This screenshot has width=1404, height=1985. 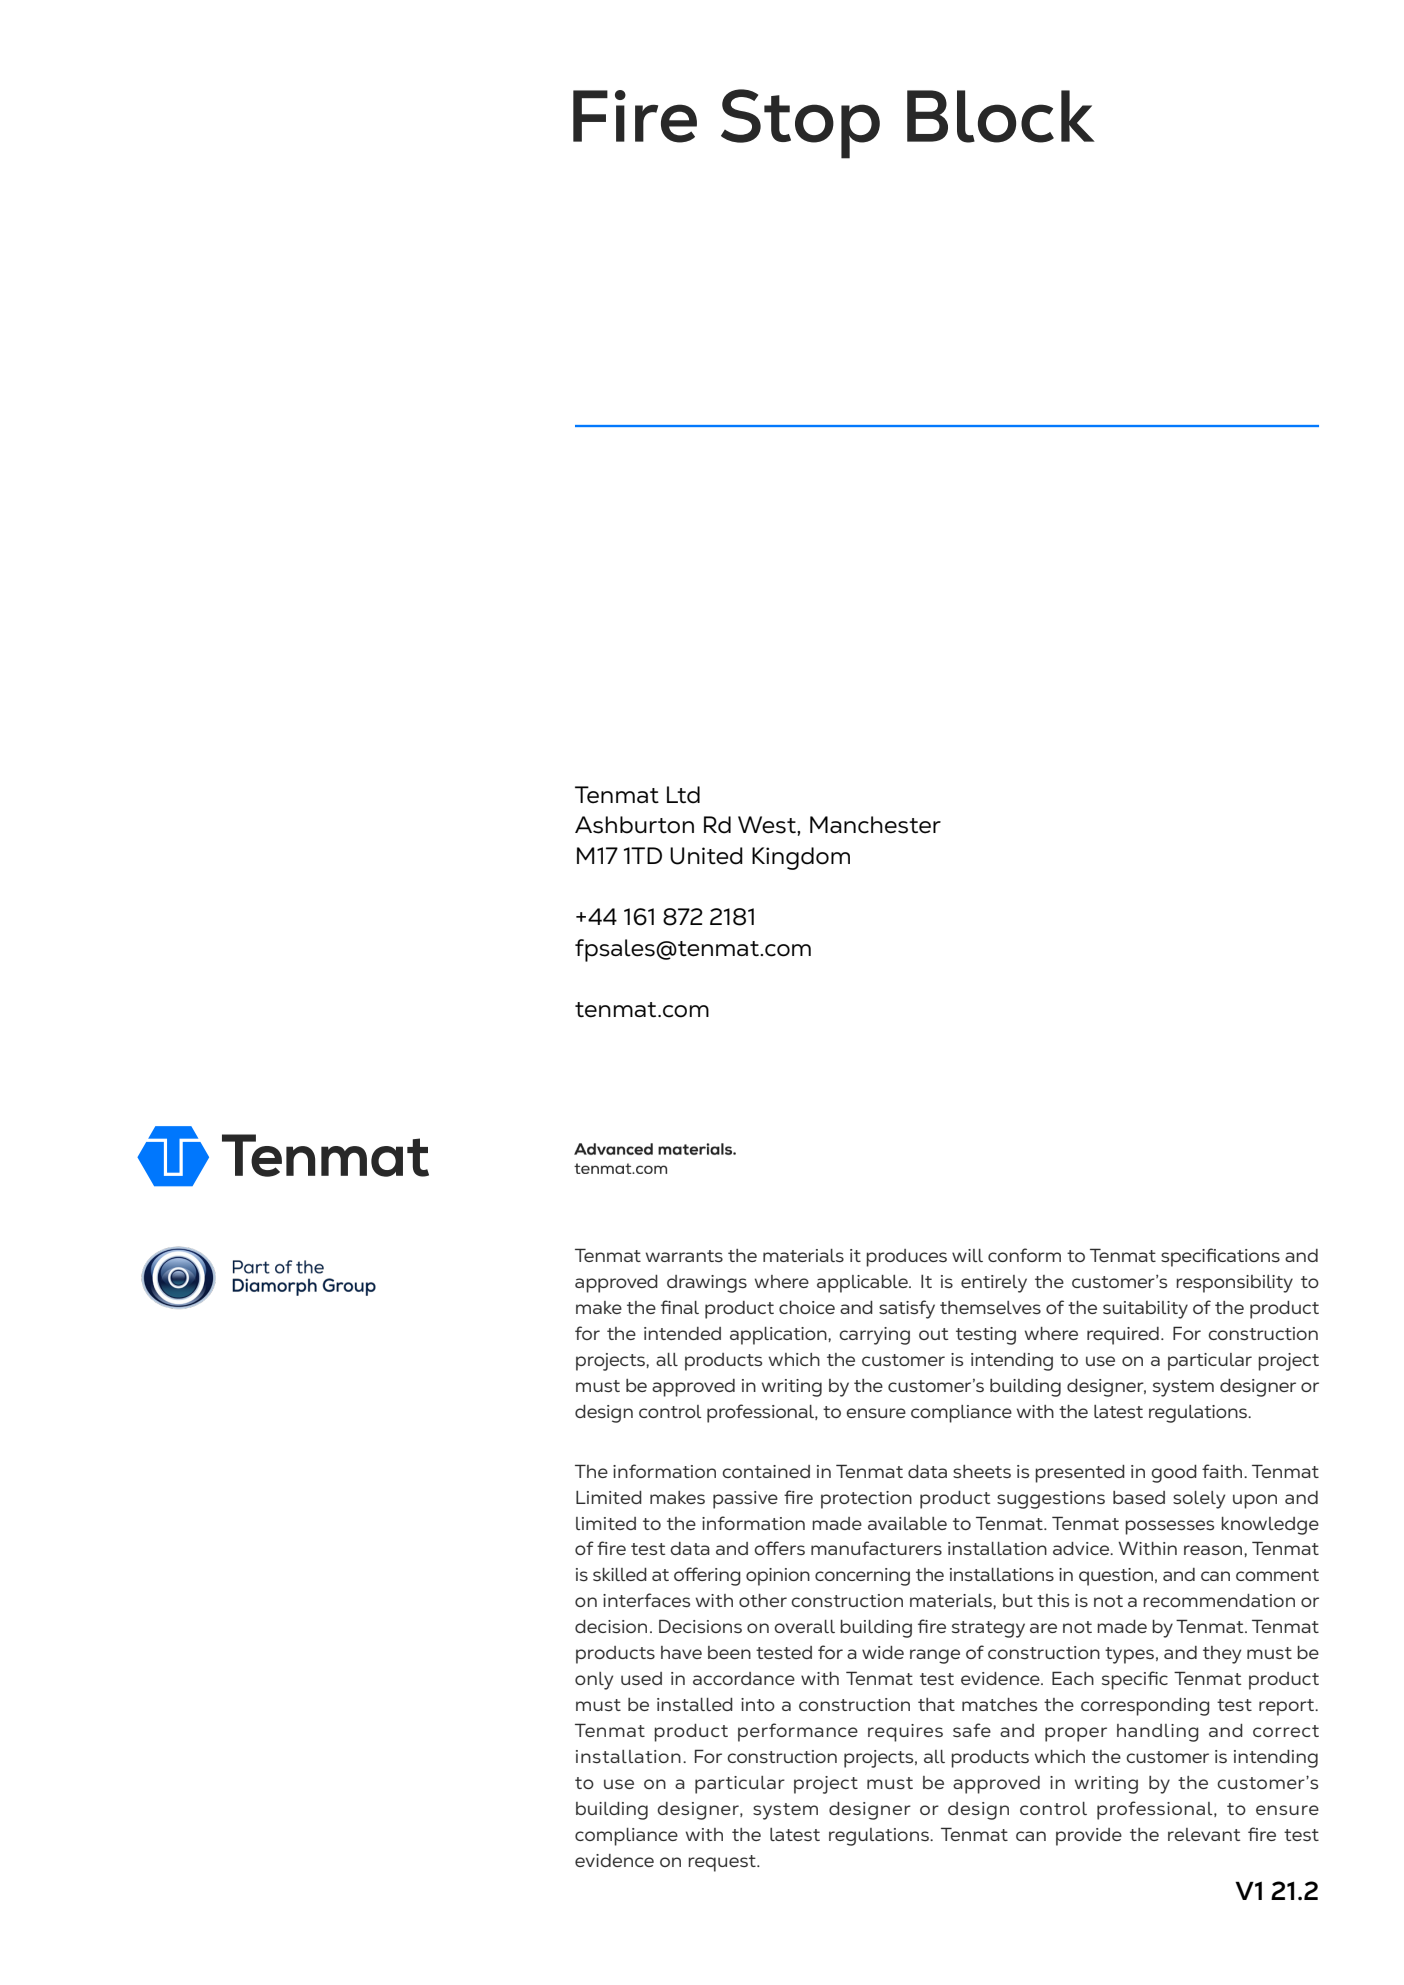 I want to click on United, so click(x=706, y=856).
